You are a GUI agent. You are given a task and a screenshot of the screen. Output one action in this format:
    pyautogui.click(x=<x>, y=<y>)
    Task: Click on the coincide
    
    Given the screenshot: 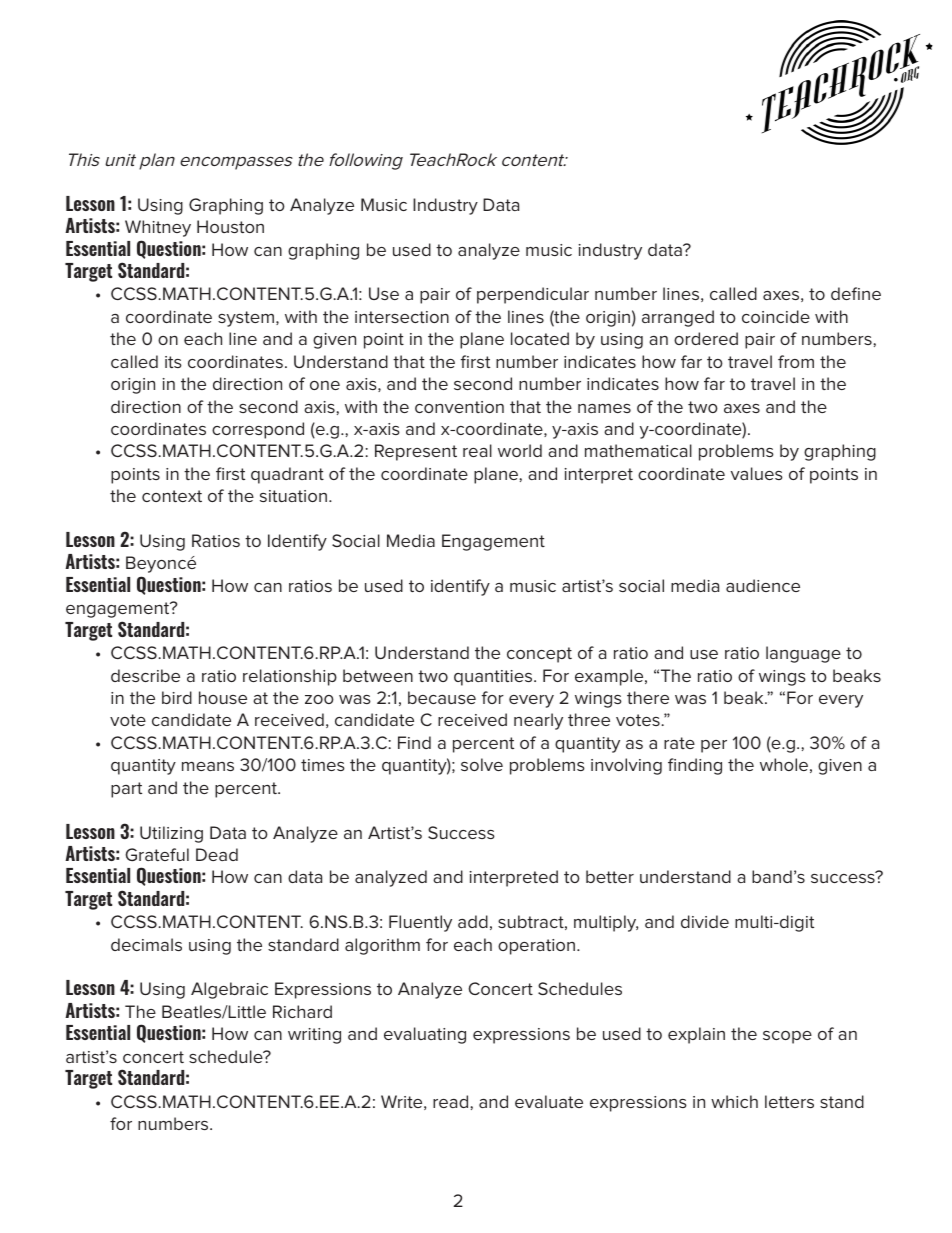 What is the action you would take?
    pyautogui.click(x=776, y=316)
